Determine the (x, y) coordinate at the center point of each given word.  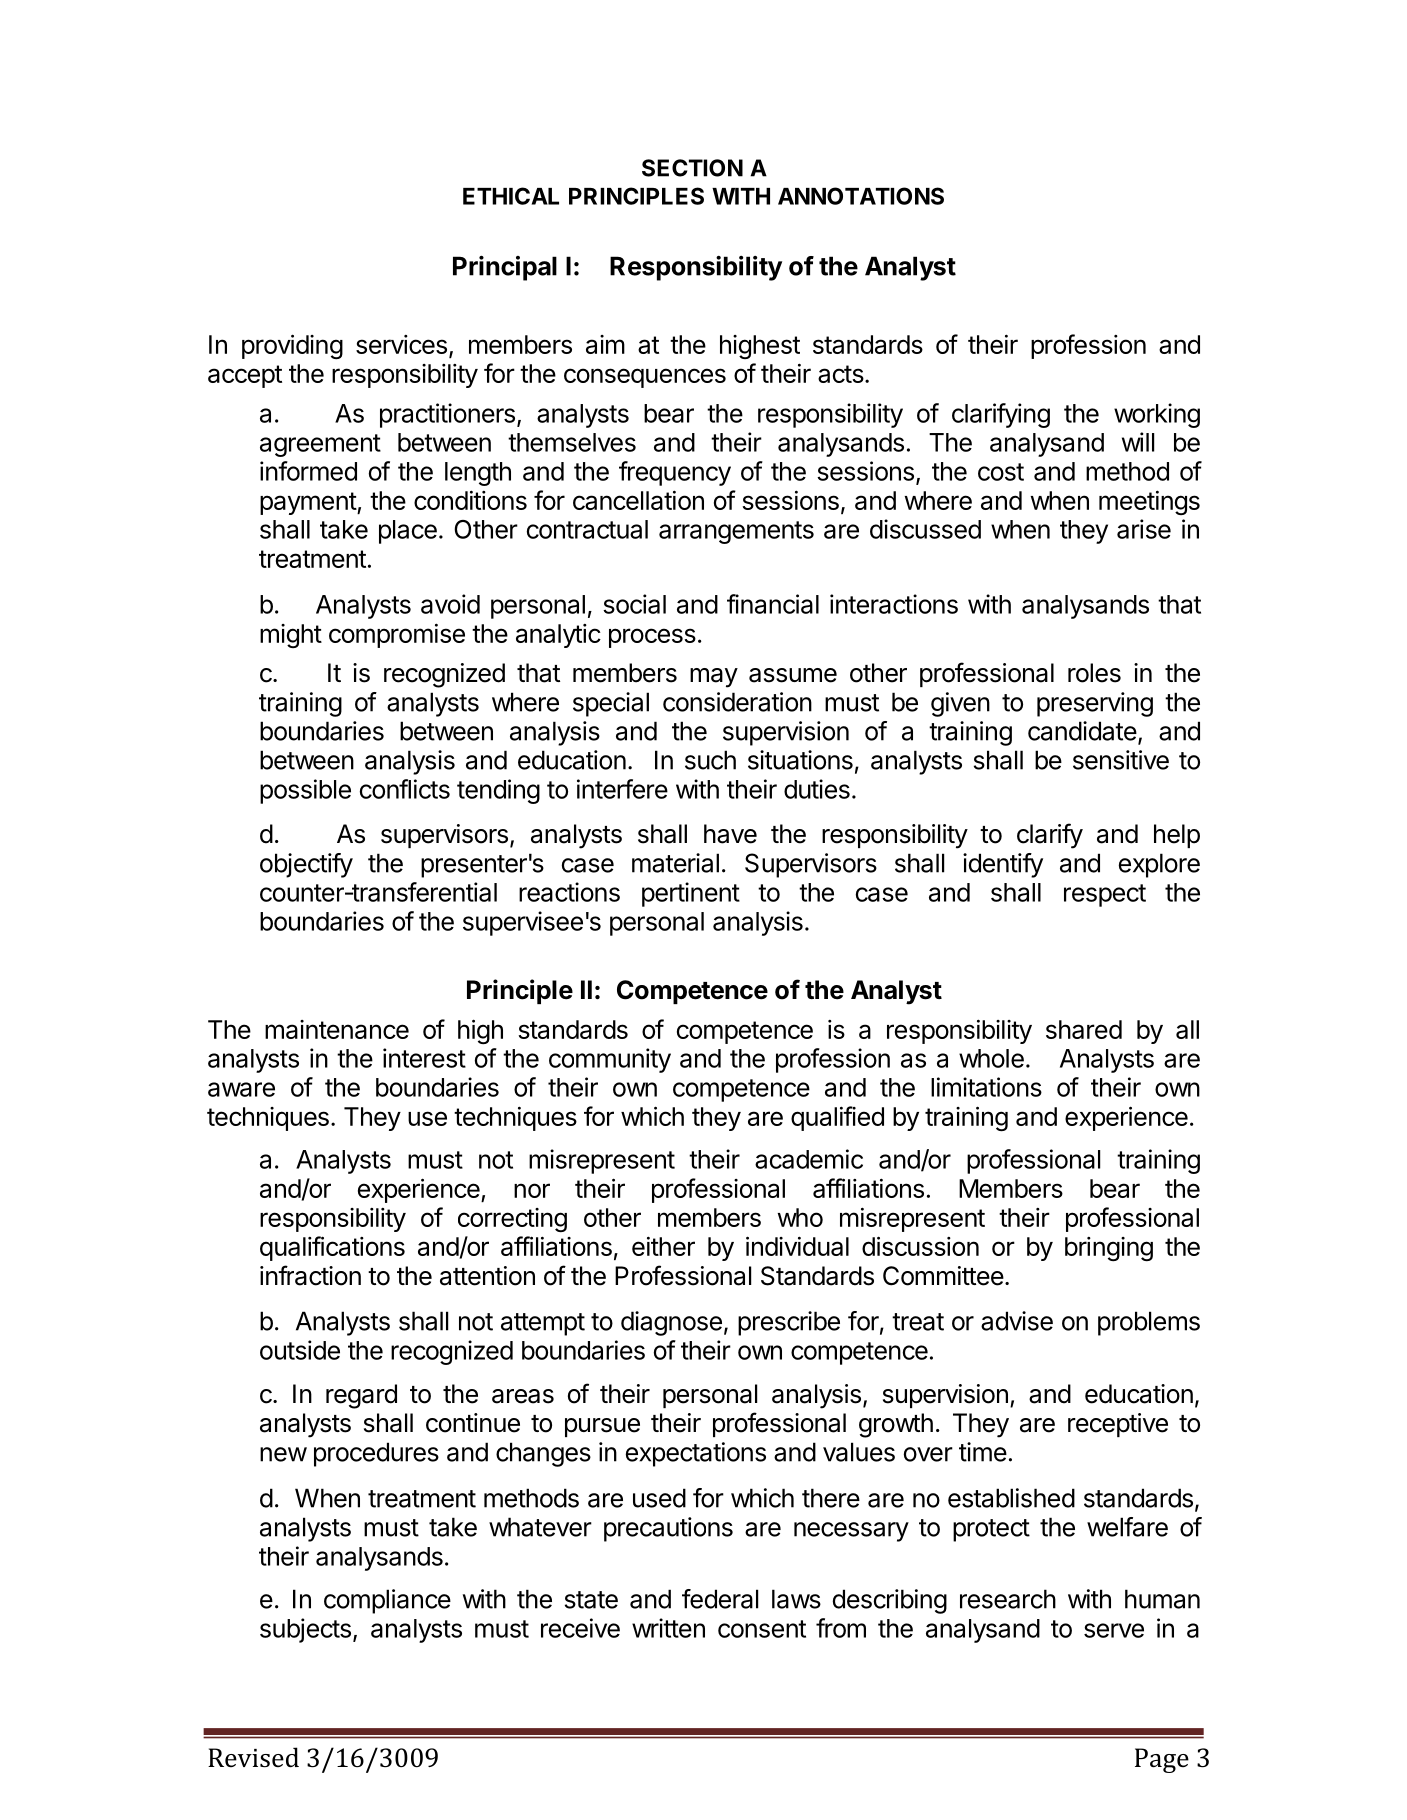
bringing (1109, 1249)
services (401, 344)
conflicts (405, 789)
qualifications (332, 1248)
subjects (305, 1630)
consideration (737, 702)
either (663, 1246)
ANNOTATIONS (861, 196)
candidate (1082, 731)
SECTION (692, 168)
